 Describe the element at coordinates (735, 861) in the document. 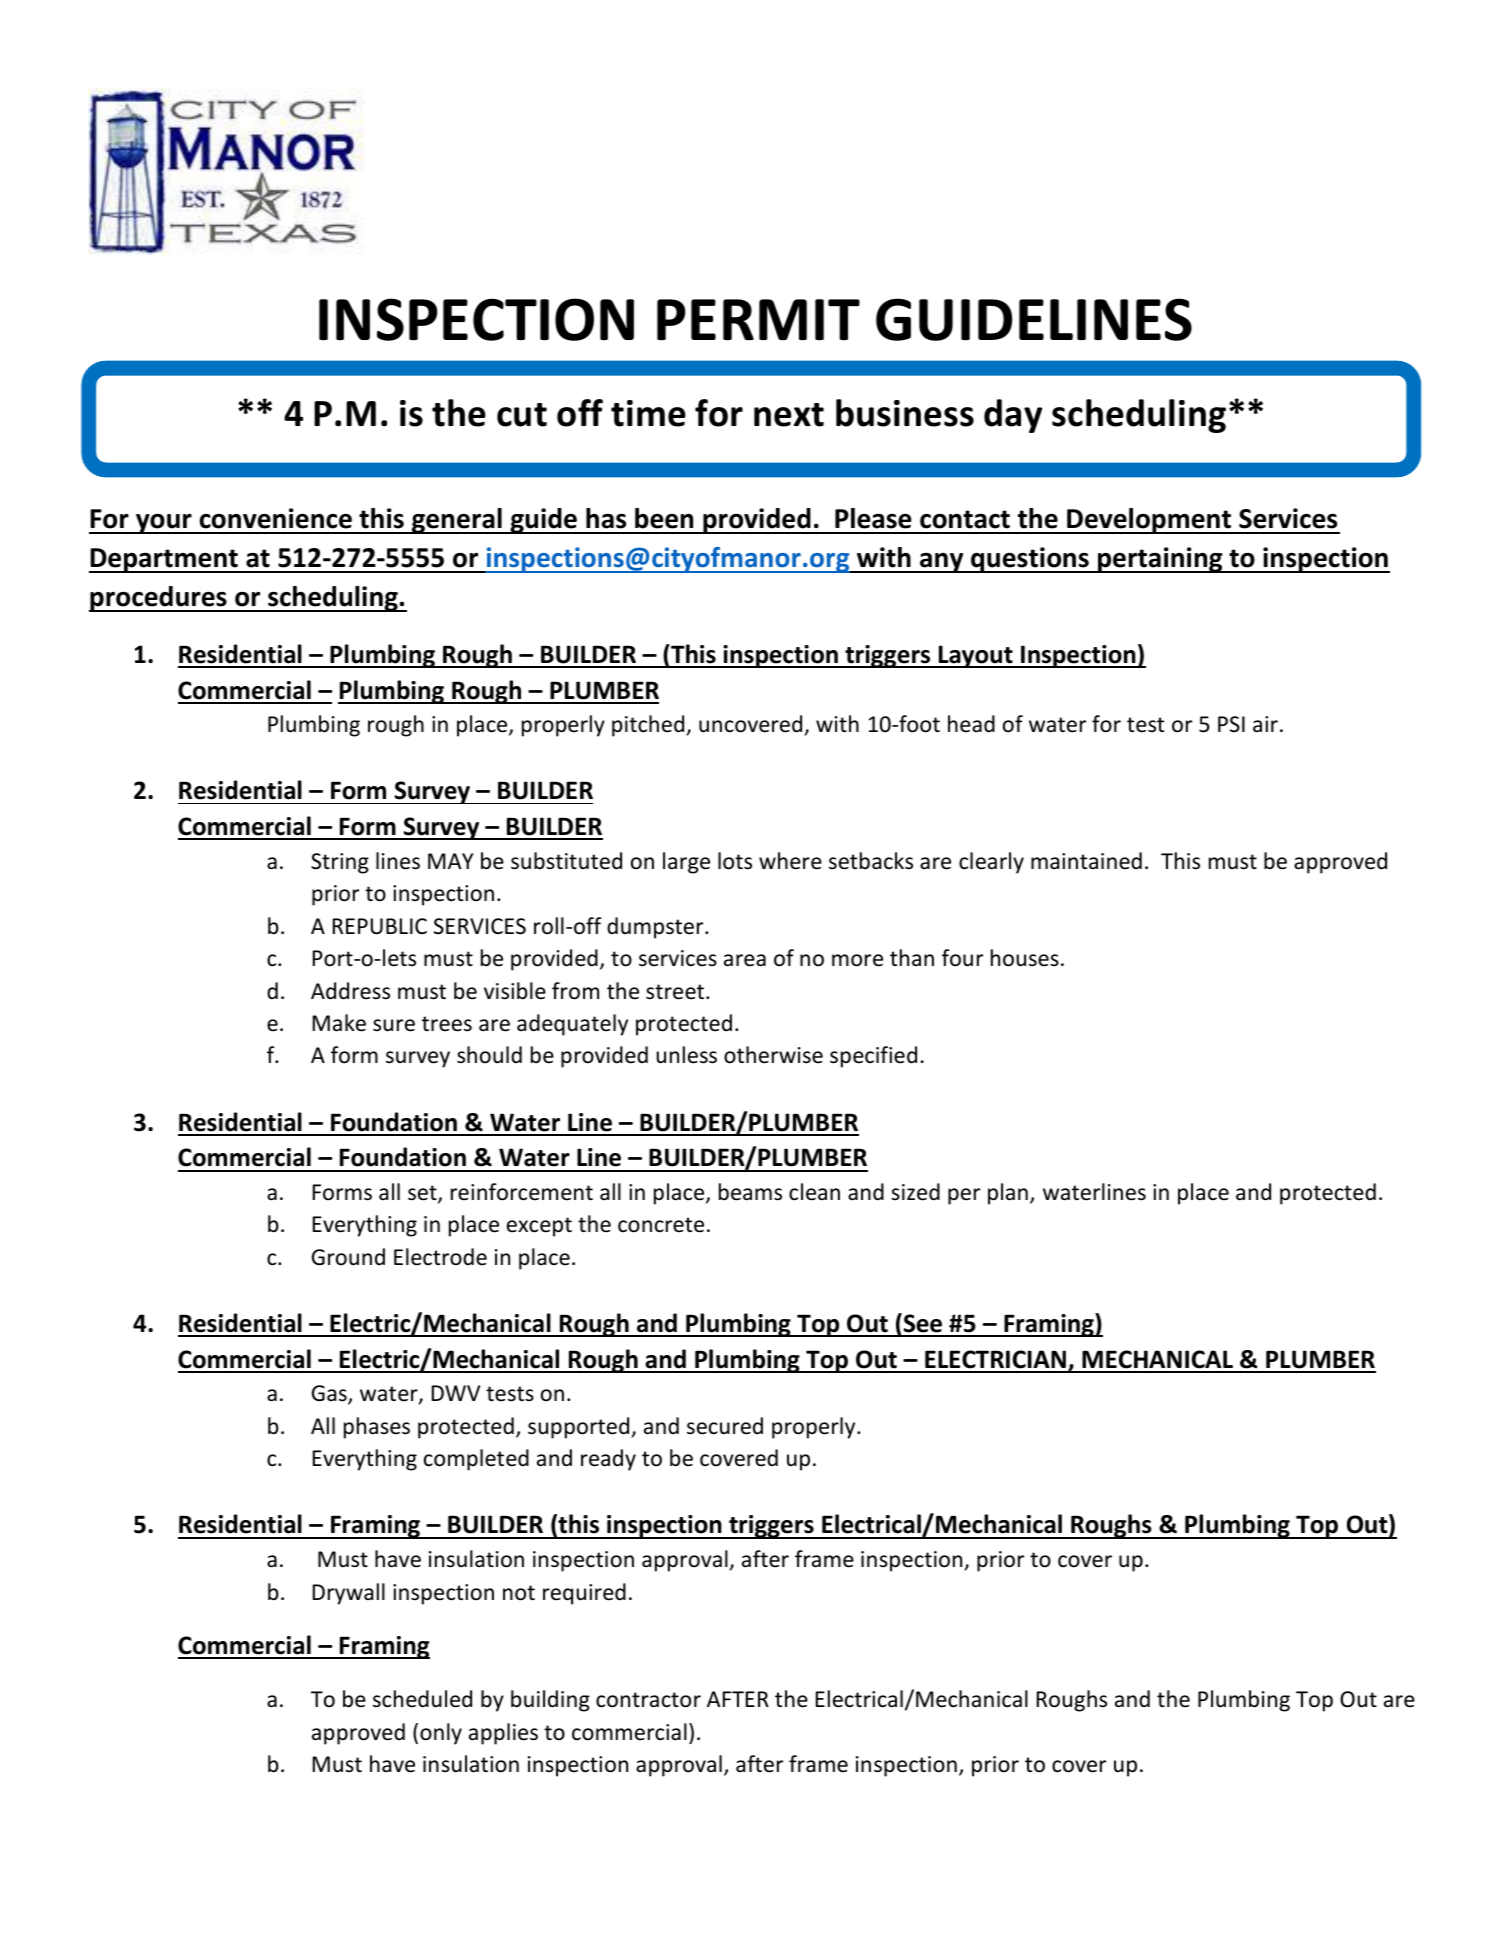

I see `lots` at that location.
